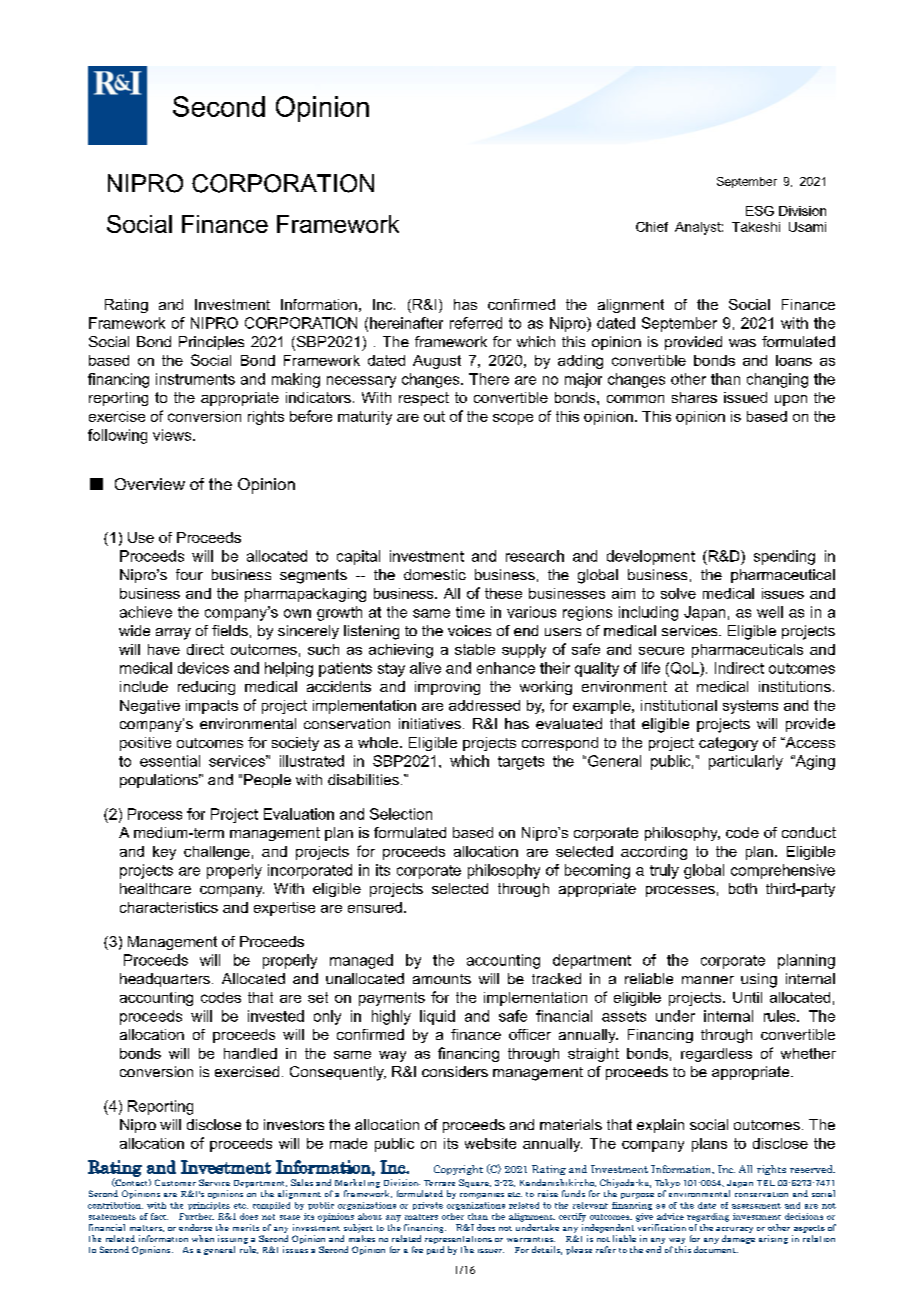  Describe the element at coordinates (745, 397) in the screenshot. I see `issued` at that location.
